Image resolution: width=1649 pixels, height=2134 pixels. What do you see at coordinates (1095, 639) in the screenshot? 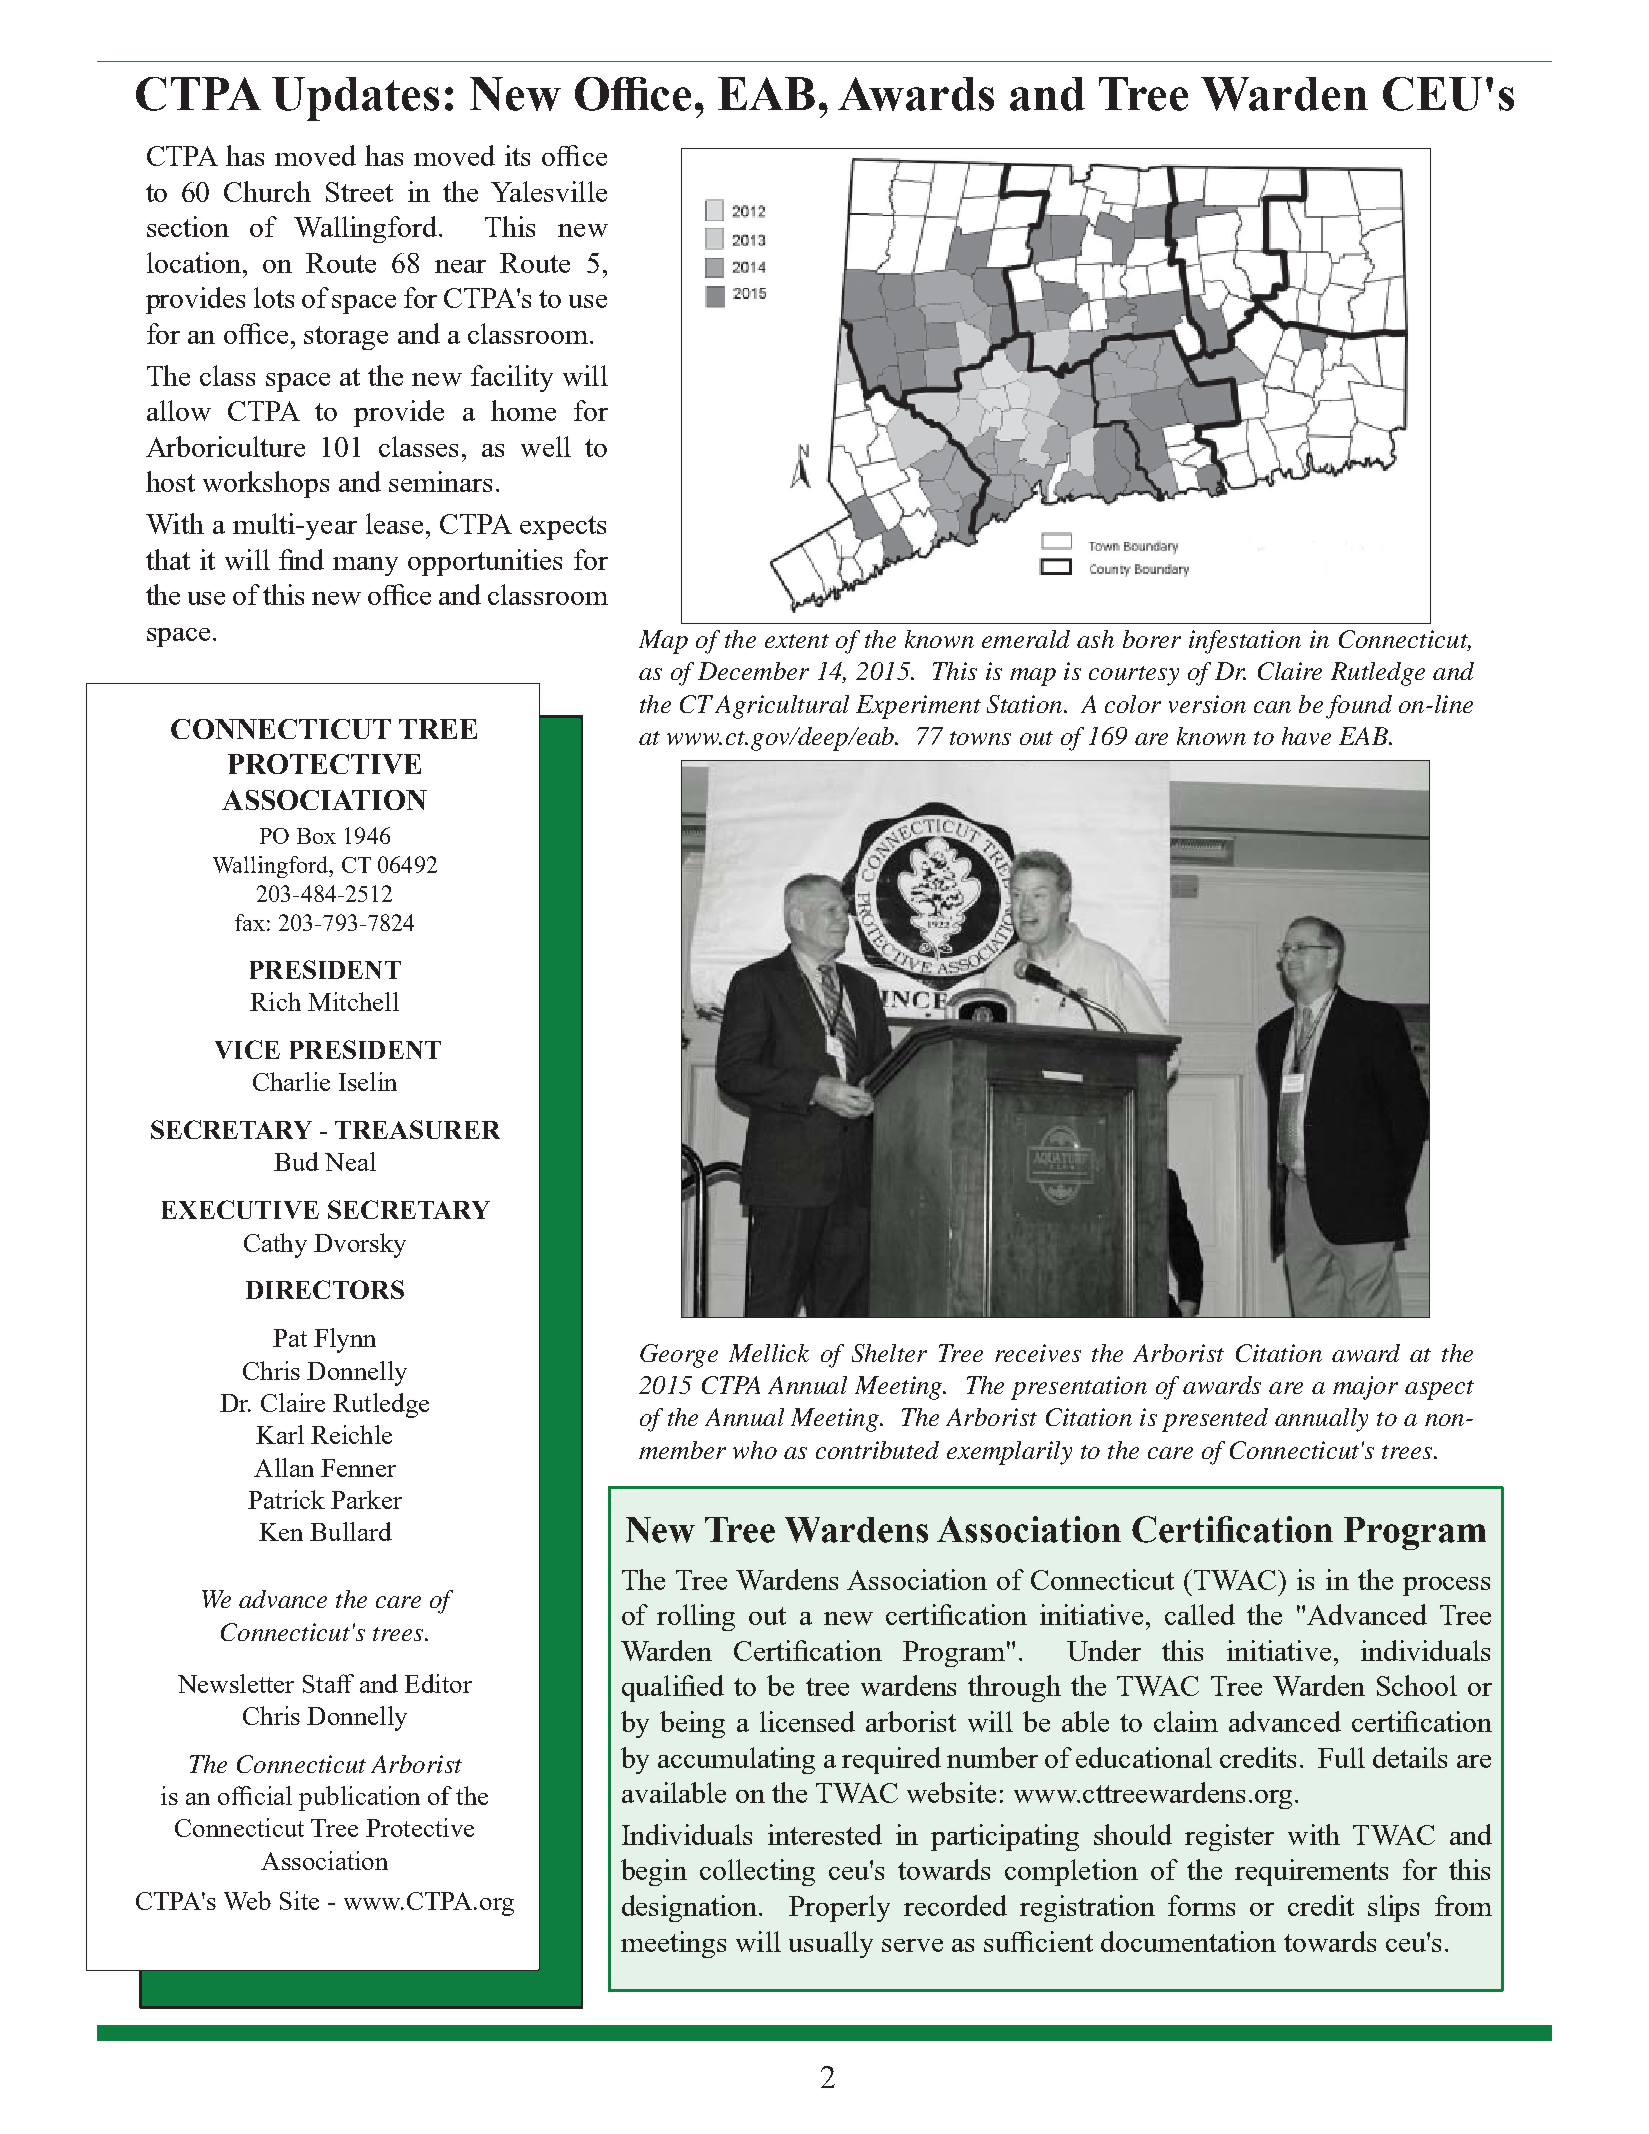
I see `ash` at bounding box center [1095, 639].
